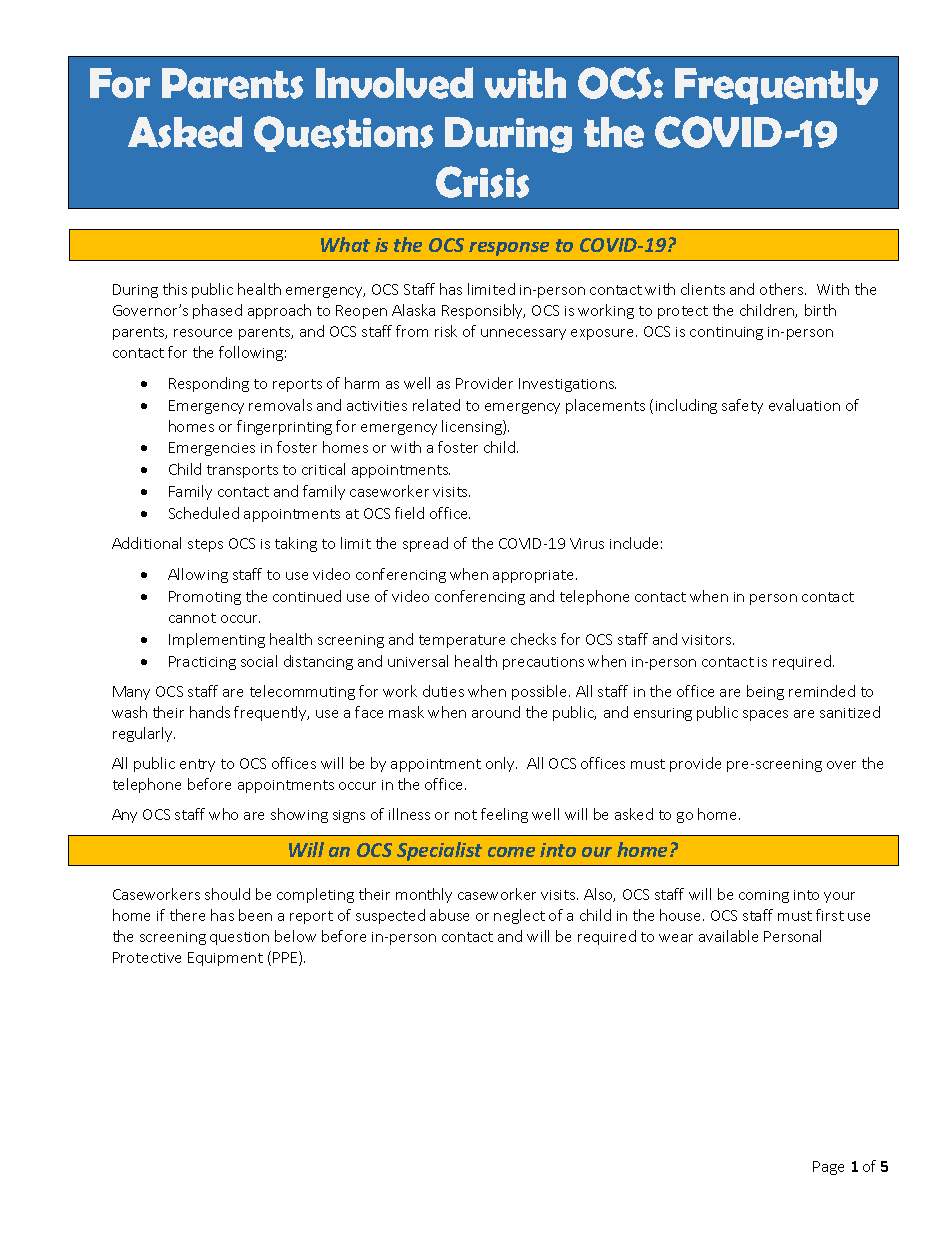 The width and height of the document is (952, 1233). I want to click on Crisis, so click(482, 182).
